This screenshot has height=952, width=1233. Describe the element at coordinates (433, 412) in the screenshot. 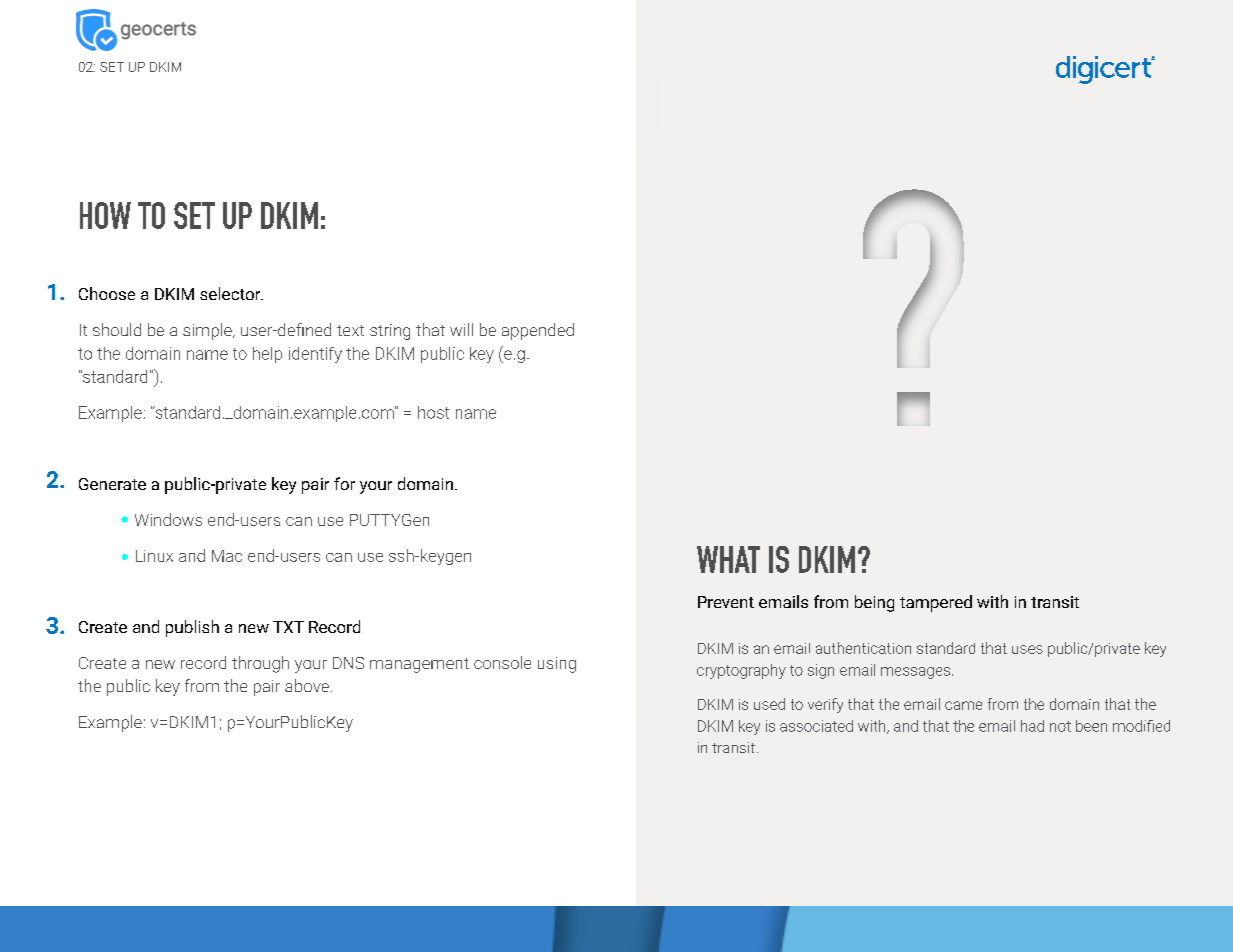

I see `host` at that location.
